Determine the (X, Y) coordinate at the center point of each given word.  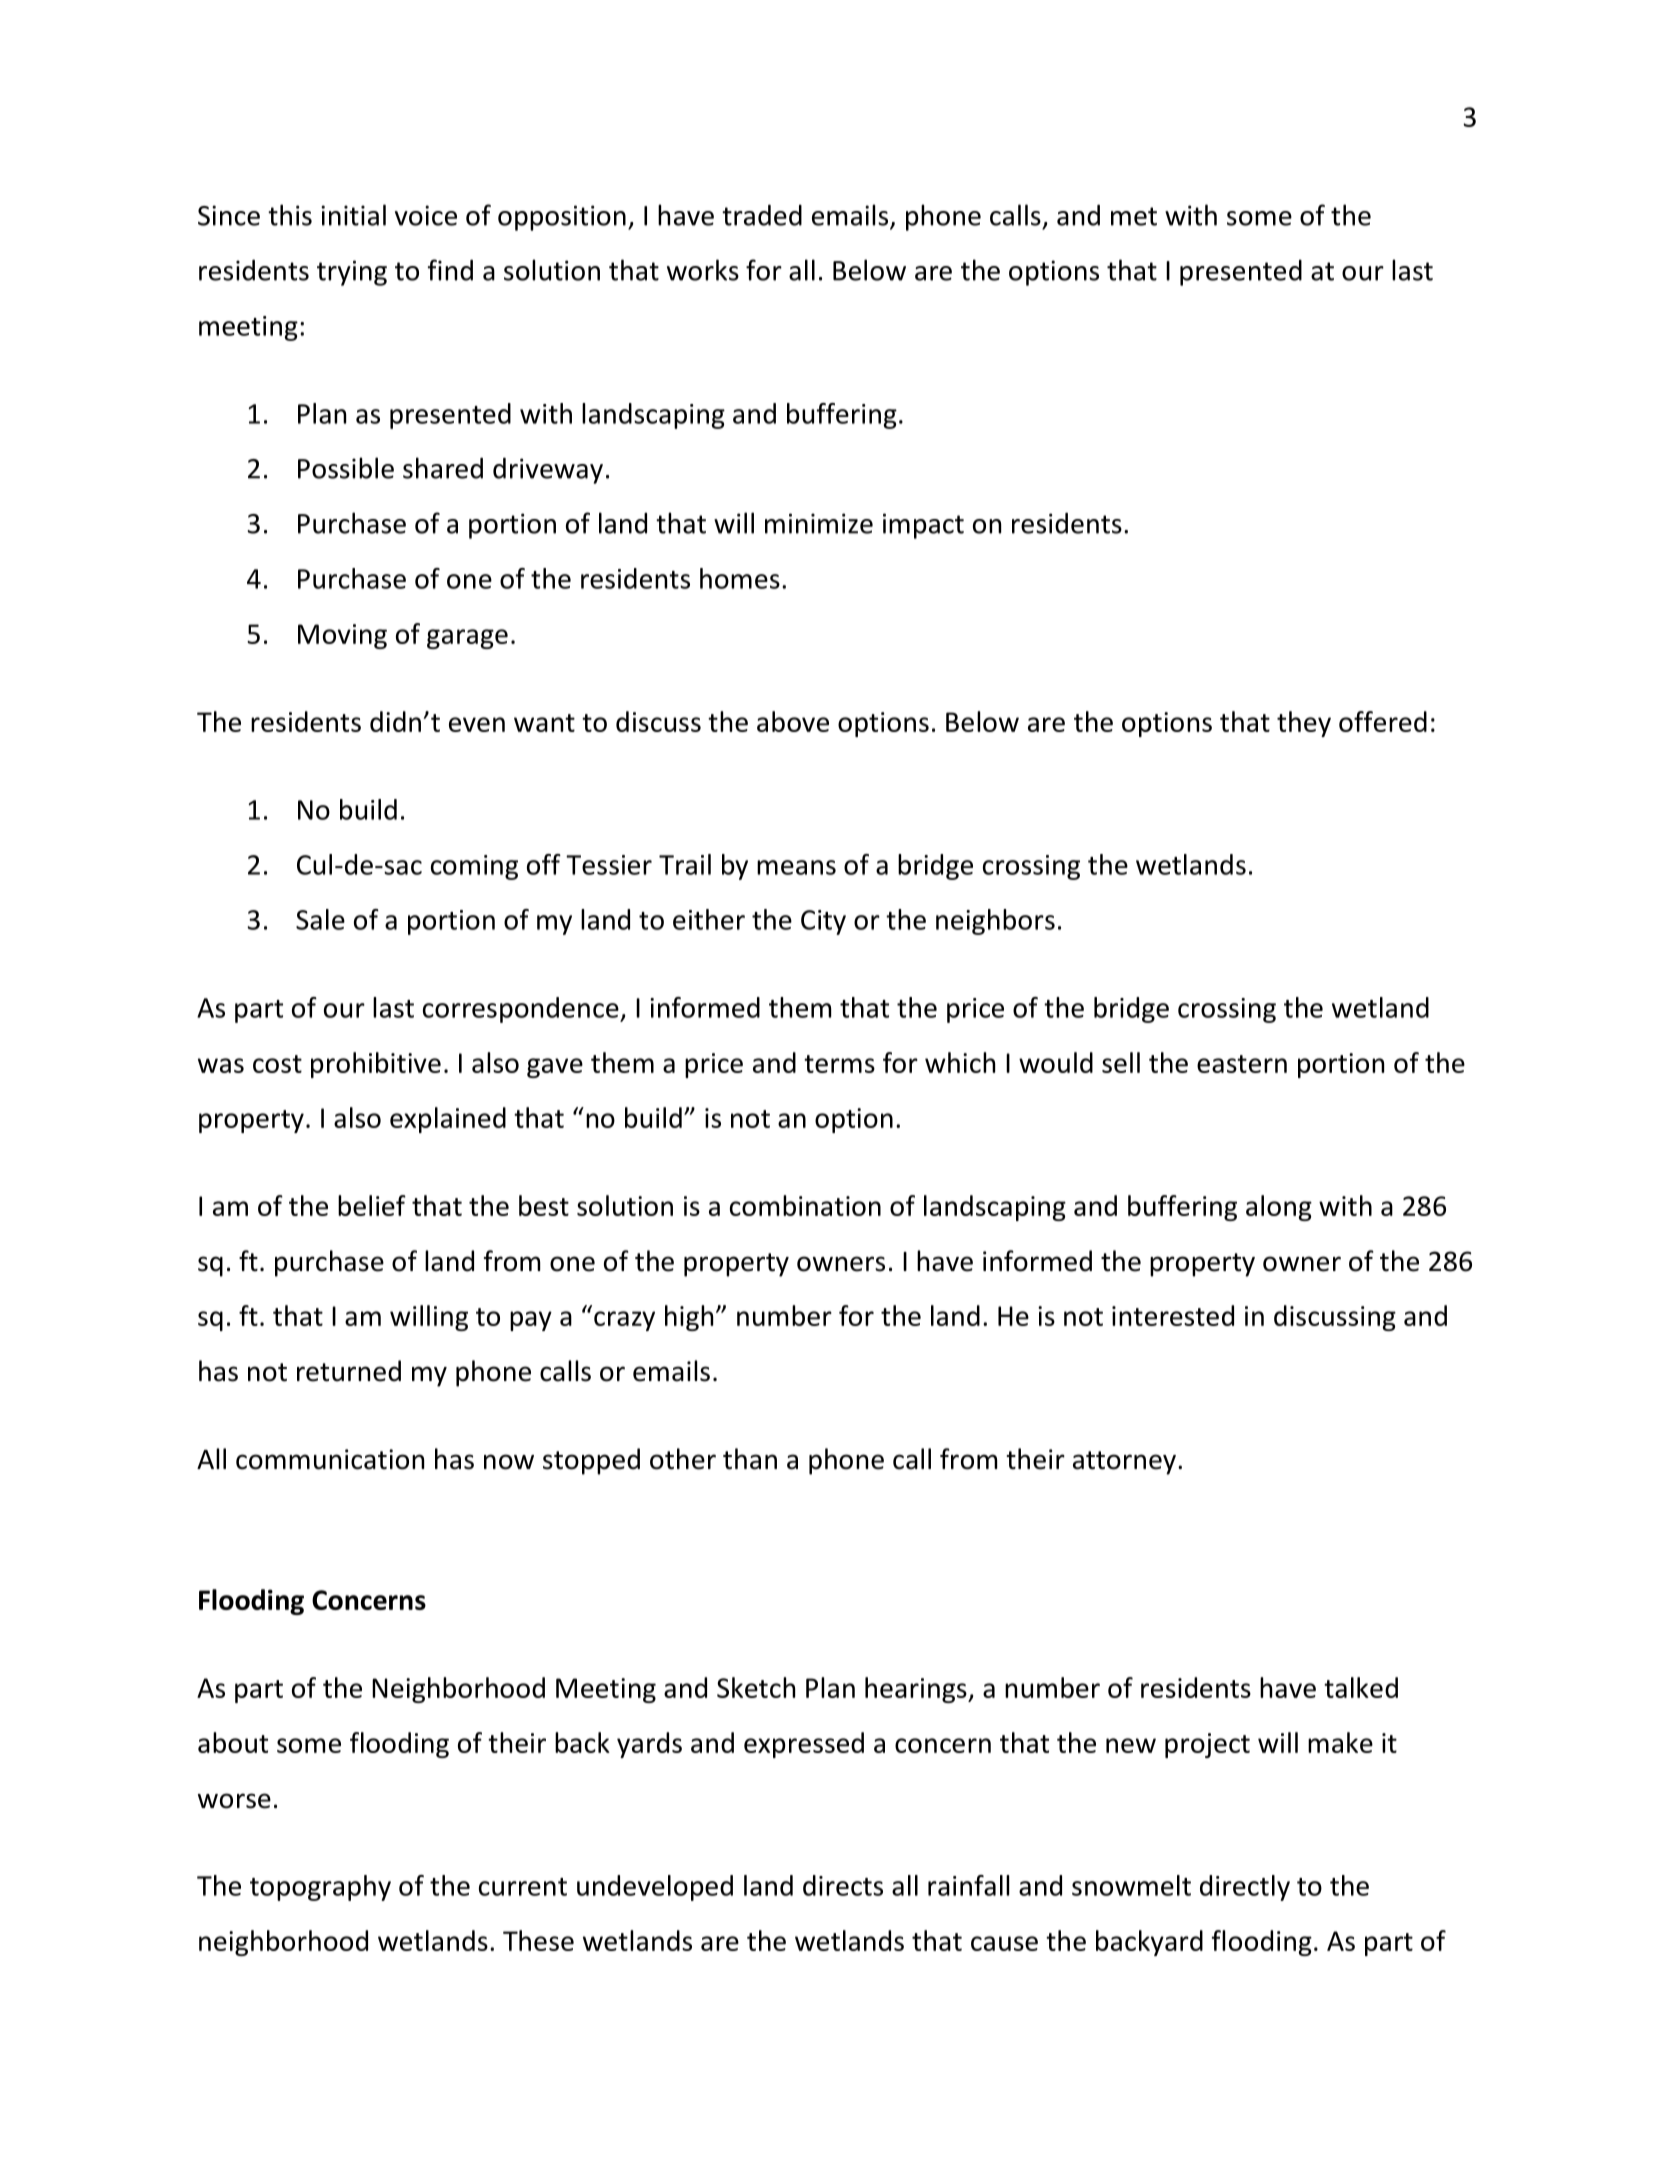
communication (330, 1459)
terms (839, 1064)
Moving (342, 636)
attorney (1124, 1463)
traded (762, 215)
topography (320, 1888)
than (750, 1459)
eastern (1242, 1064)
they (1304, 724)
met (1134, 216)
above (793, 721)
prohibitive (376, 1065)
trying (352, 273)
